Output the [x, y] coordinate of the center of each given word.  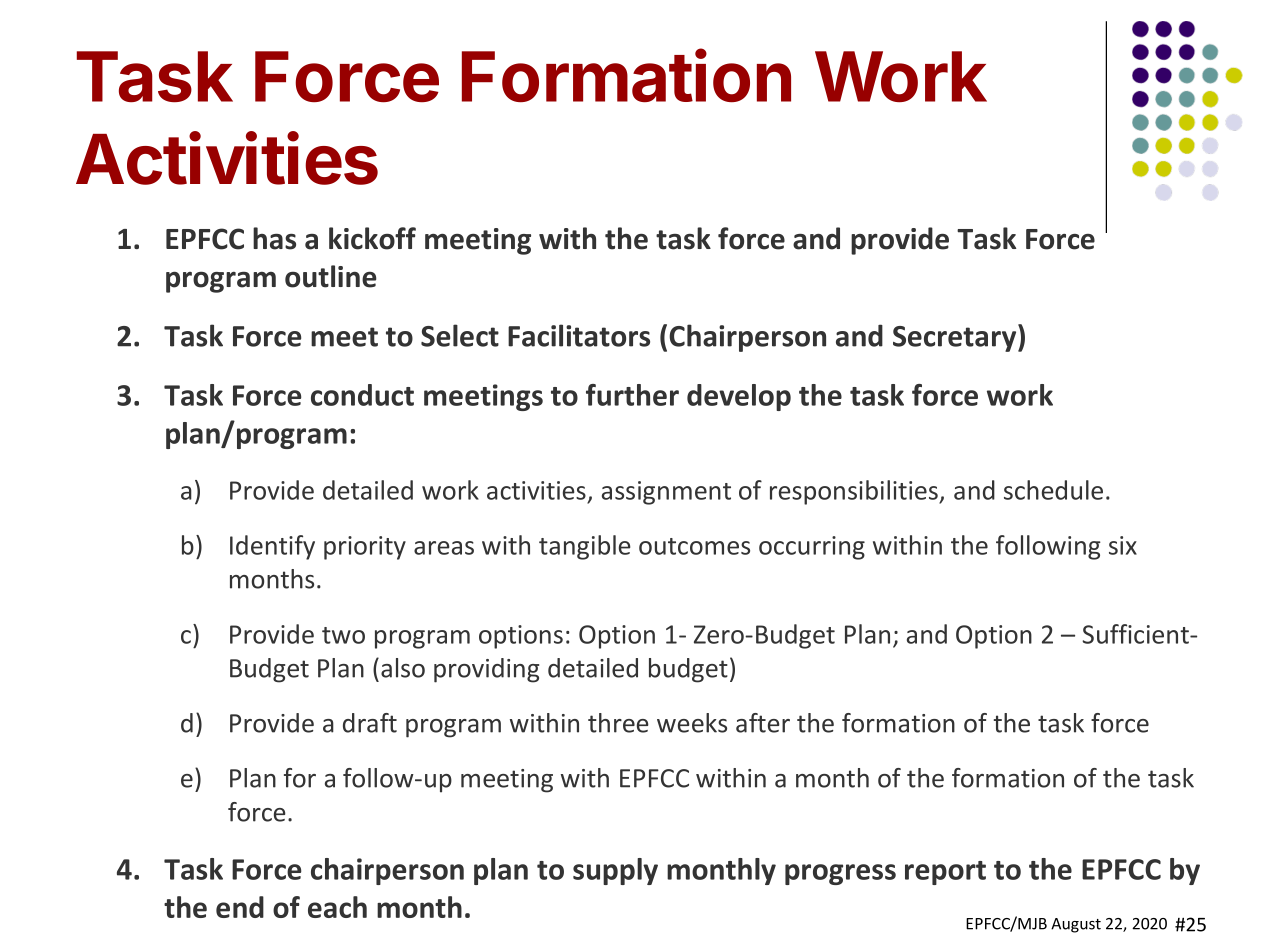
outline [331, 276]
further [632, 395]
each [337, 907]
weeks [692, 723]
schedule [1053, 490]
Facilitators [579, 335]
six [1123, 545]
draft [370, 723]
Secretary [956, 338]
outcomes [694, 546]
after [763, 723]
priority [365, 548]
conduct [362, 395]
